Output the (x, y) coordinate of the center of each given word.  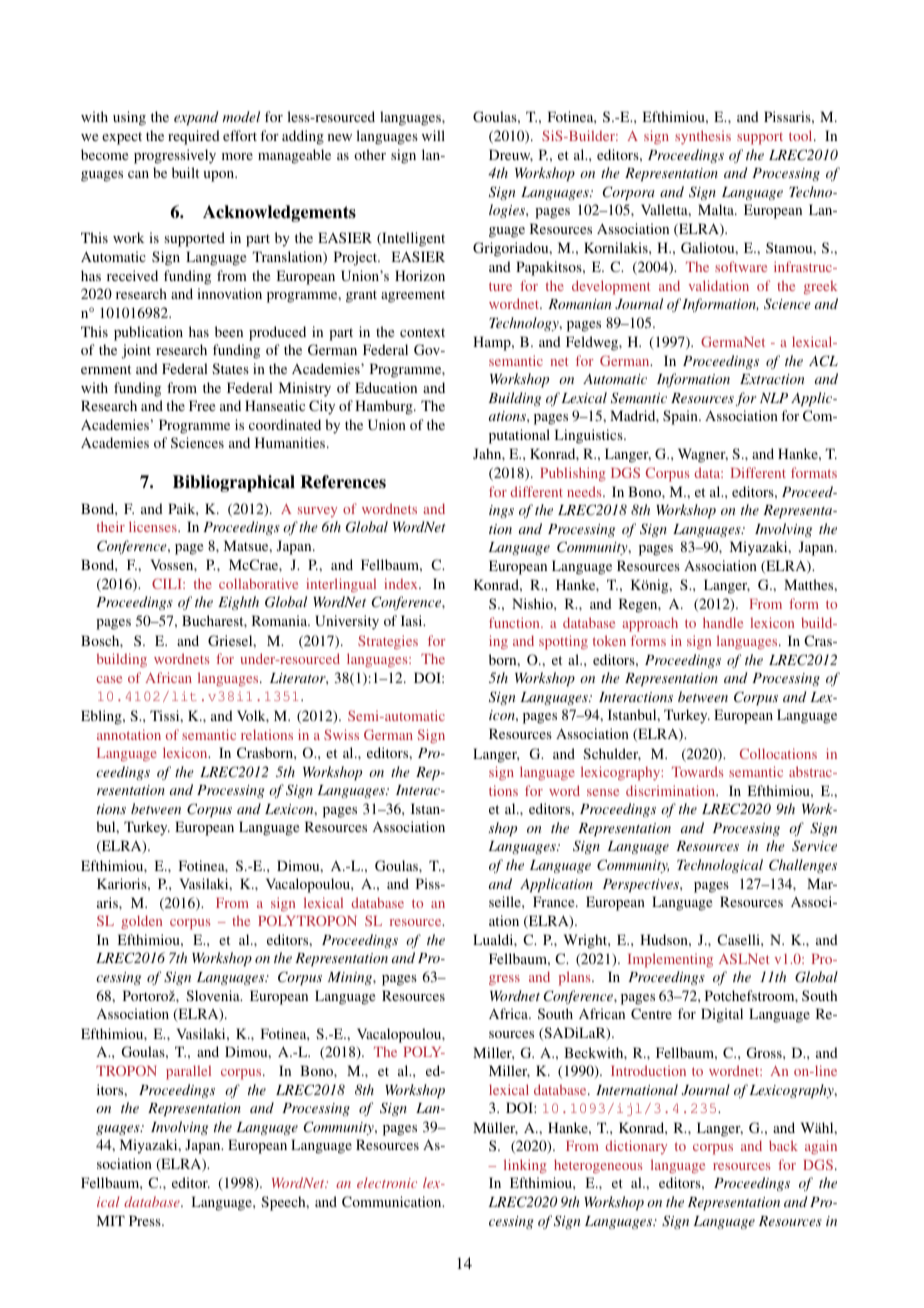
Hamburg (385, 407)
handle (723, 622)
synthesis (703, 137)
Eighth (238, 603)
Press (146, 1220)
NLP (774, 398)
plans (576, 978)
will (433, 135)
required (194, 137)
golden (141, 922)
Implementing (670, 960)
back (783, 1145)
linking (525, 1166)
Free (202, 405)
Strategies (388, 642)
